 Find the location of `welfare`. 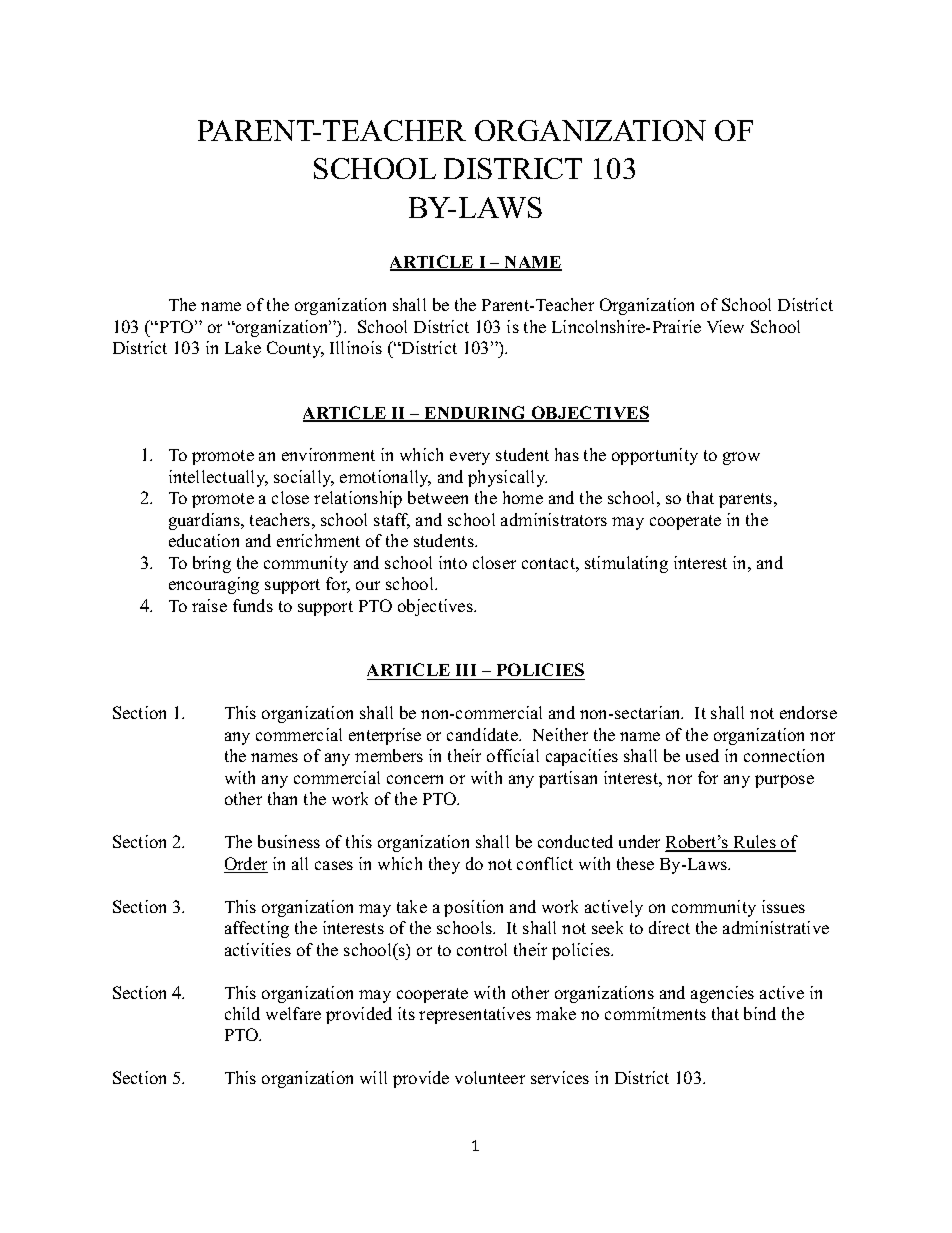

welfare is located at coordinates (293, 1013).
